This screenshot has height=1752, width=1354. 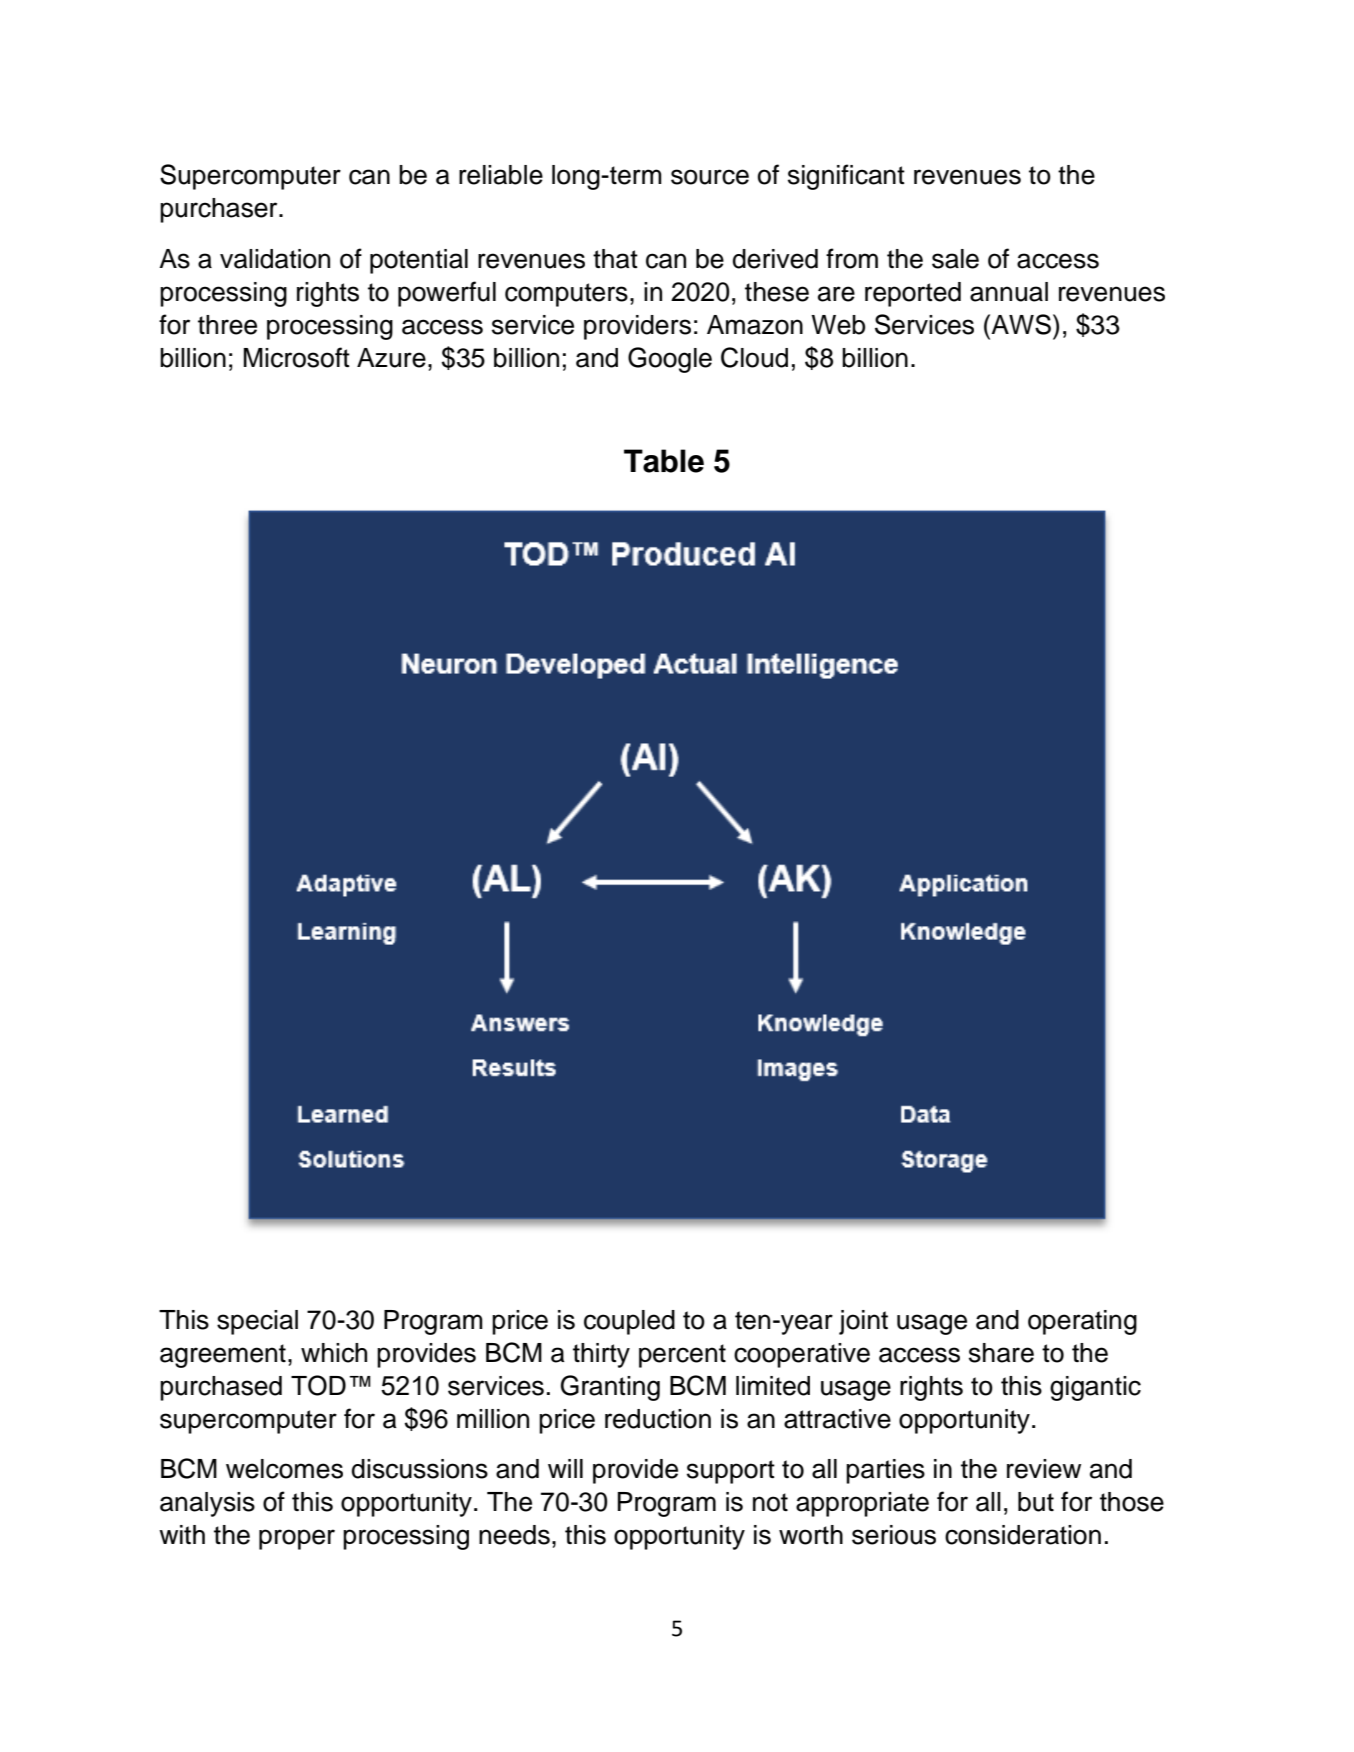 I want to click on sale, so click(x=955, y=259).
